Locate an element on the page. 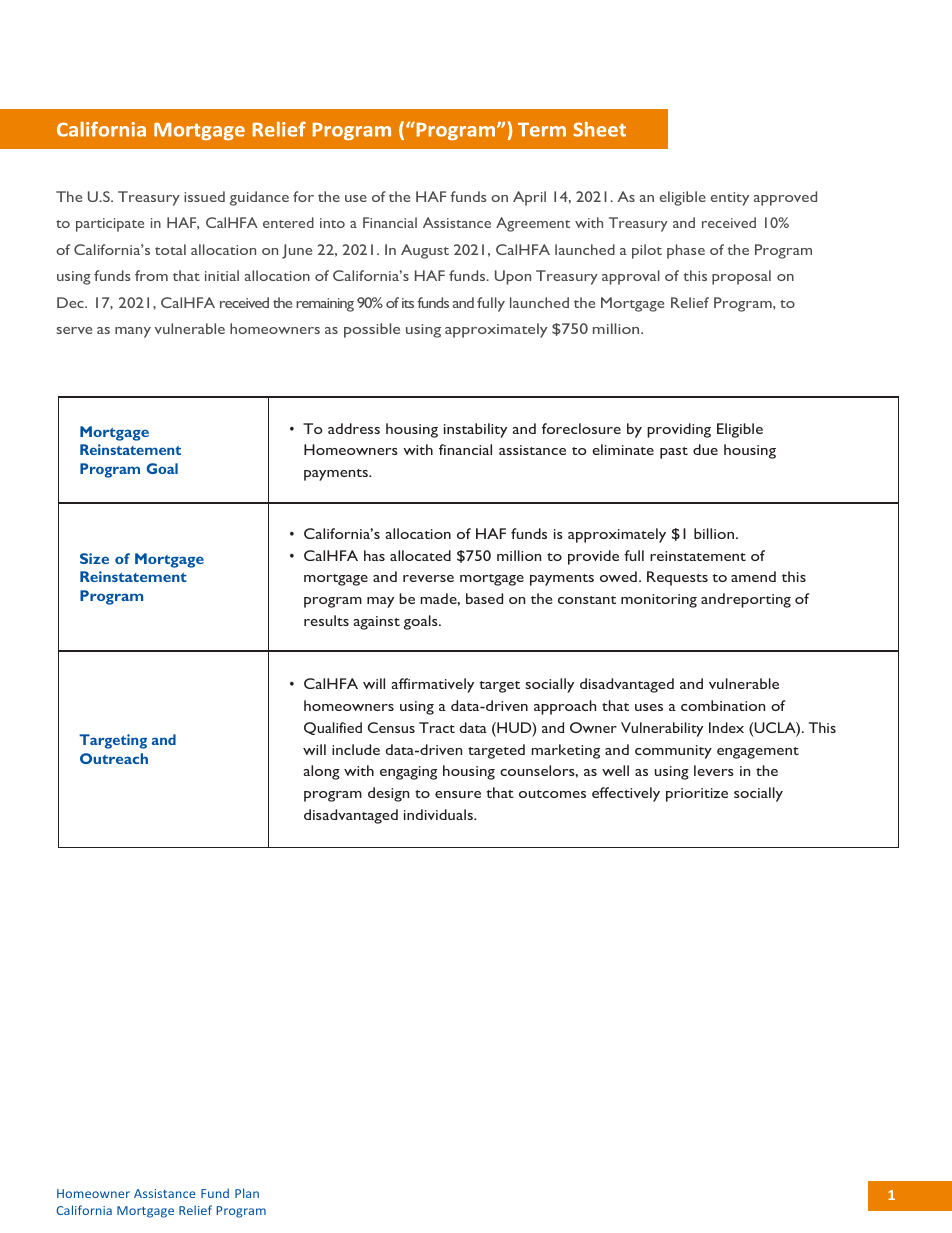 This image has height=1233, width=952. individuals is located at coordinates (439, 814).
